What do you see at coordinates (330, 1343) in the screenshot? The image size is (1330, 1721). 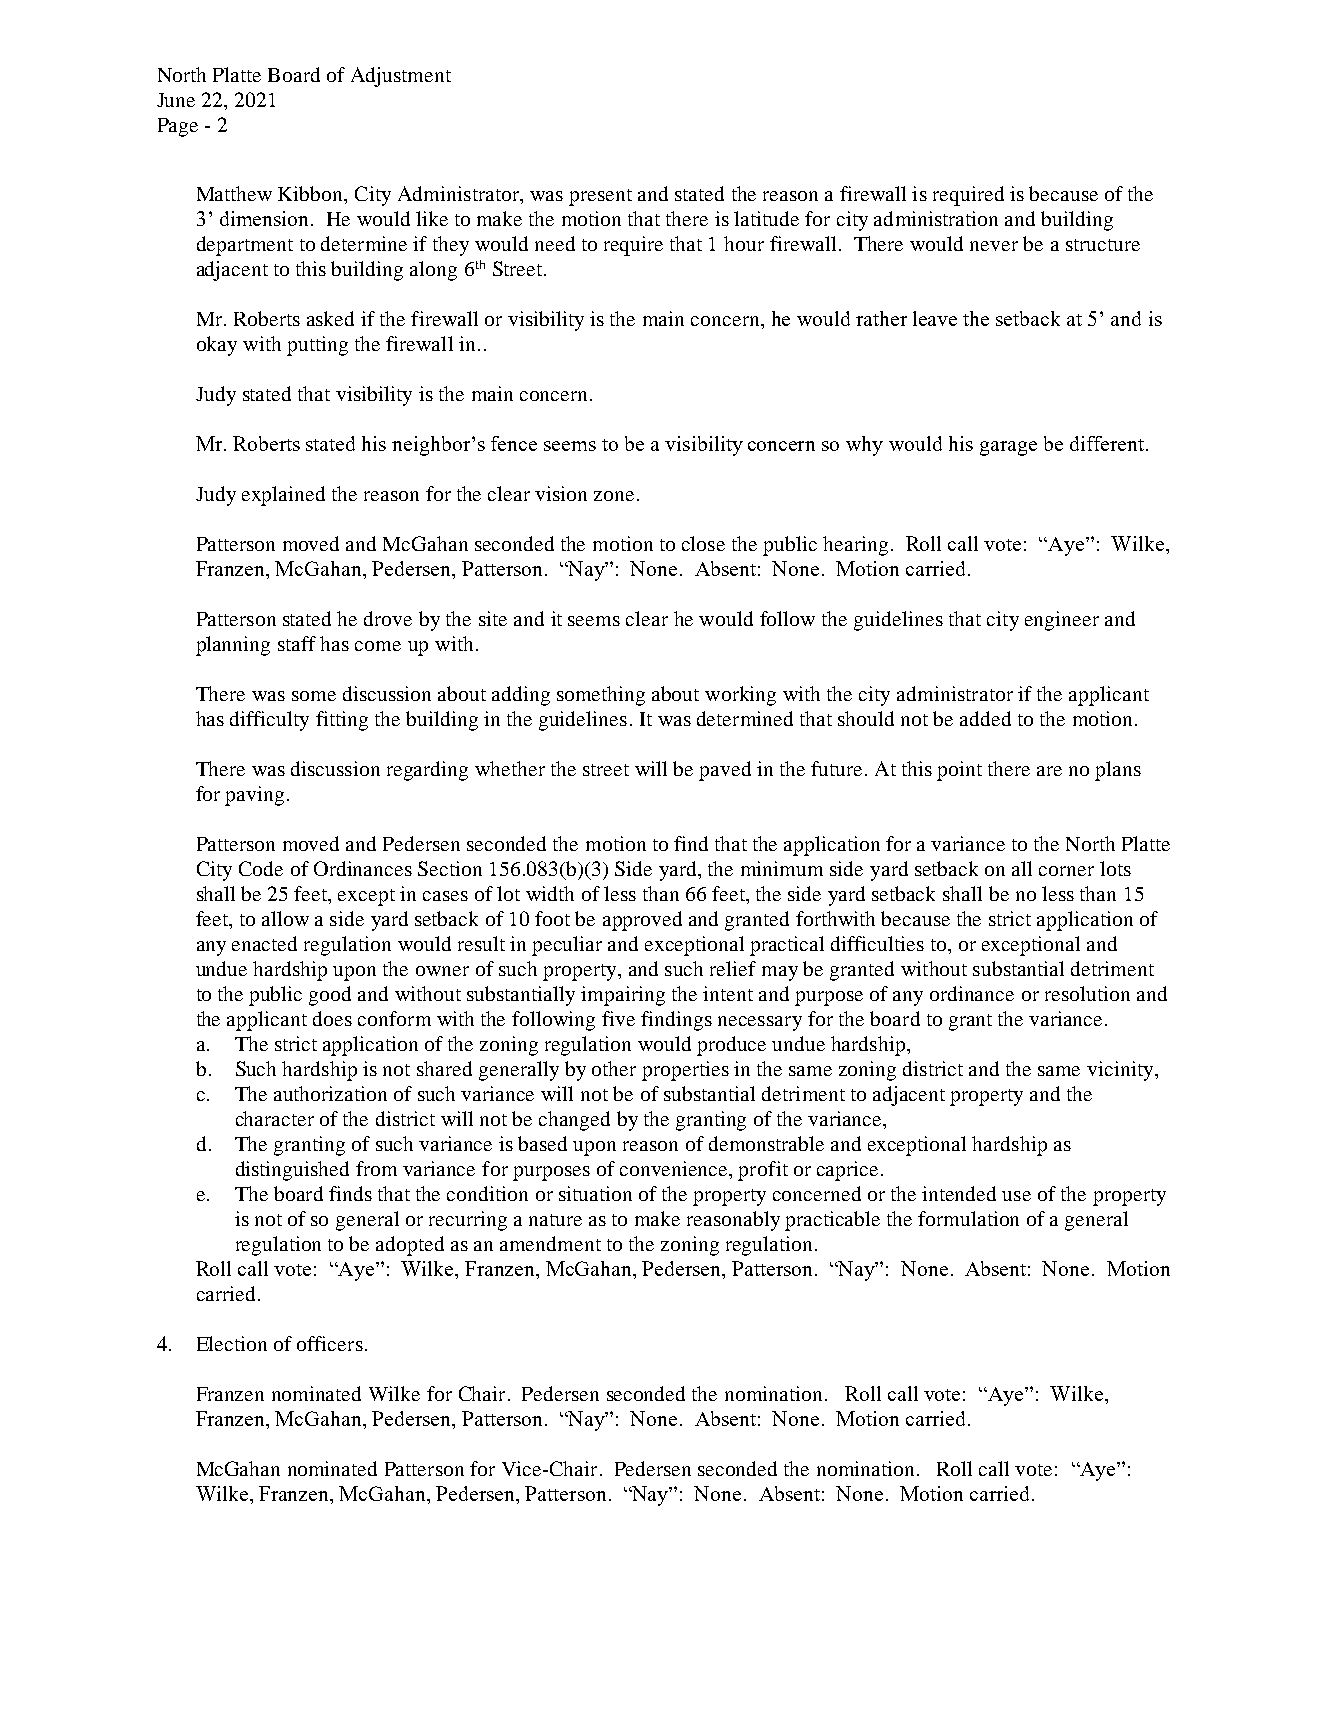 I see `officers` at bounding box center [330, 1343].
